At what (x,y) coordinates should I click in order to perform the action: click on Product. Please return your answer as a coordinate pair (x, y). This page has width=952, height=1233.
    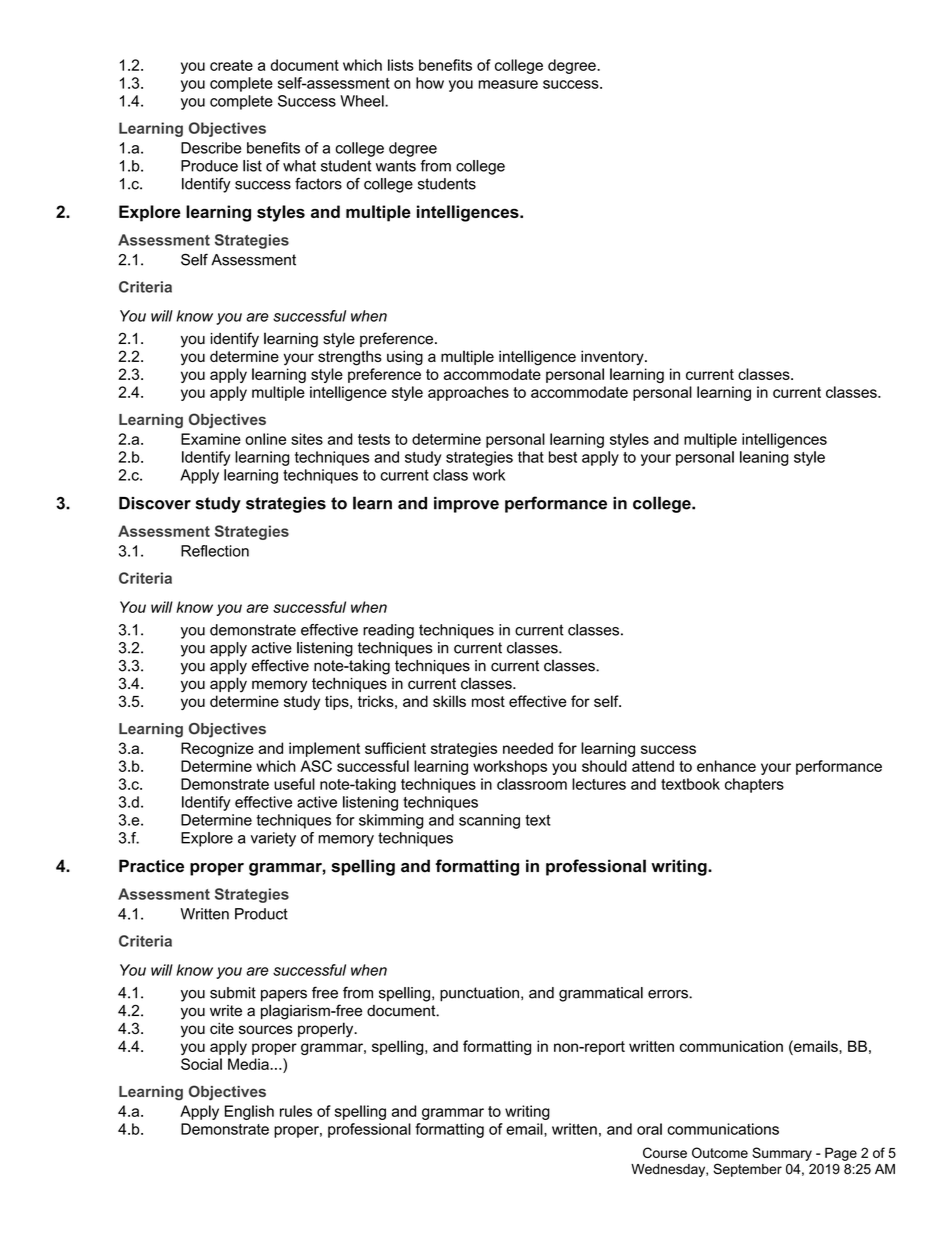
    Looking at the image, I should click on (261, 914).
